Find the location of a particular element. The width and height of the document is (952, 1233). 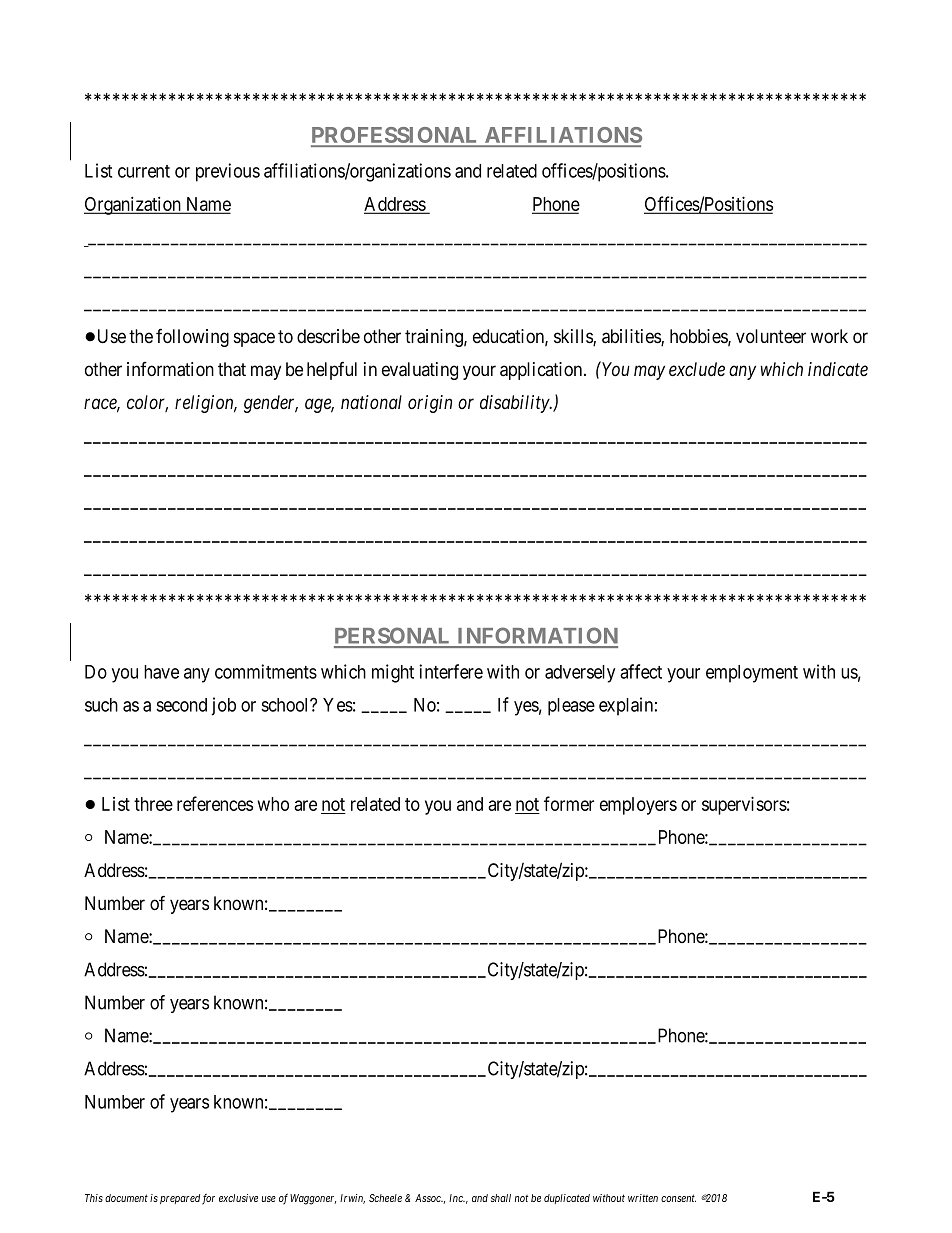

have is located at coordinates (161, 672).
